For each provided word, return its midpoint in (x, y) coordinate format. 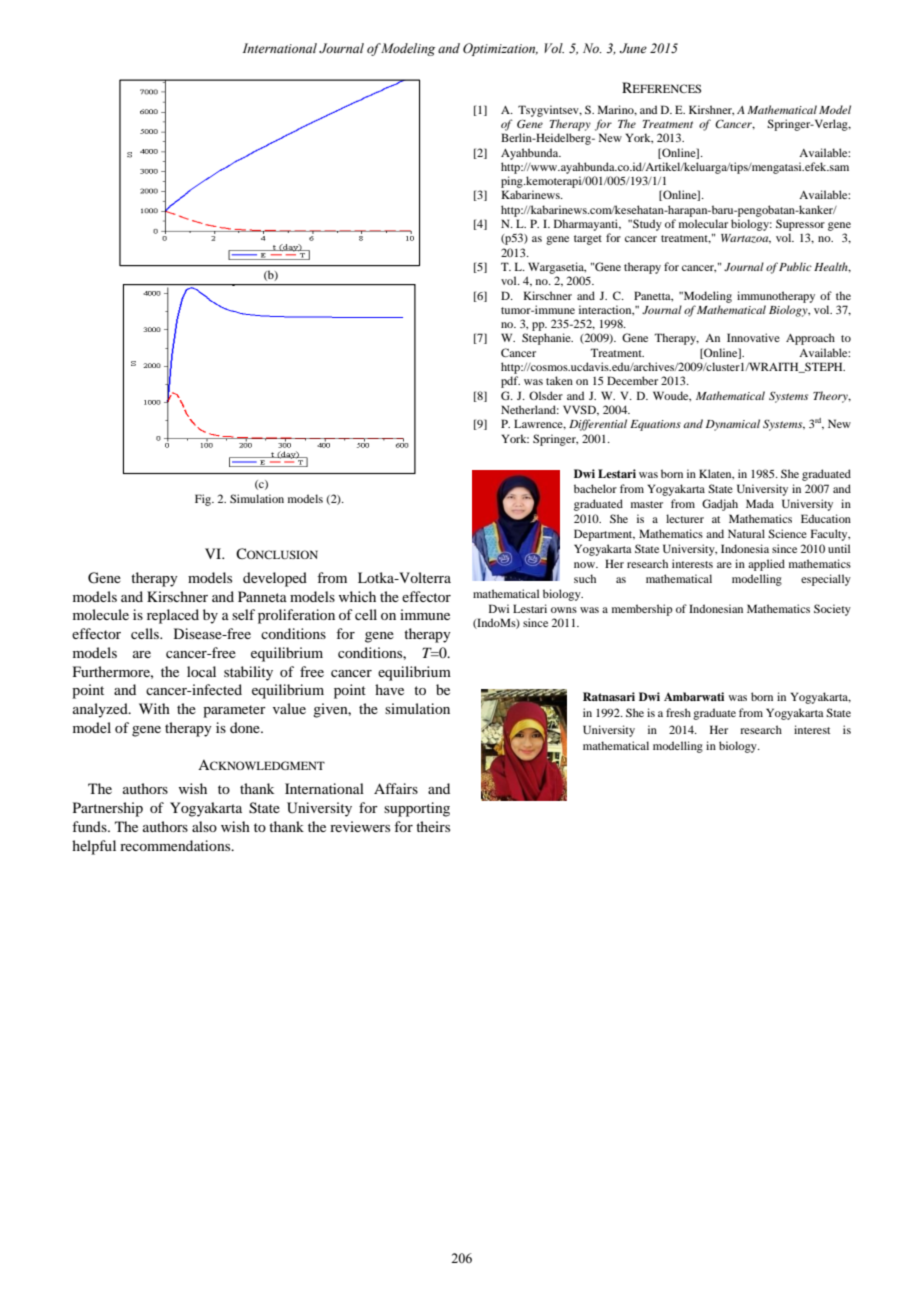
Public (795, 266)
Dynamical (733, 425)
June (633, 48)
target (588, 240)
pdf (510, 382)
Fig (204, 500)
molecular (703, 223)
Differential (598, 425)
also (204, 826)
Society (832, 610)
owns (564, 610)
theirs (433, 826)
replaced (173, 616)
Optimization (500, 49)
